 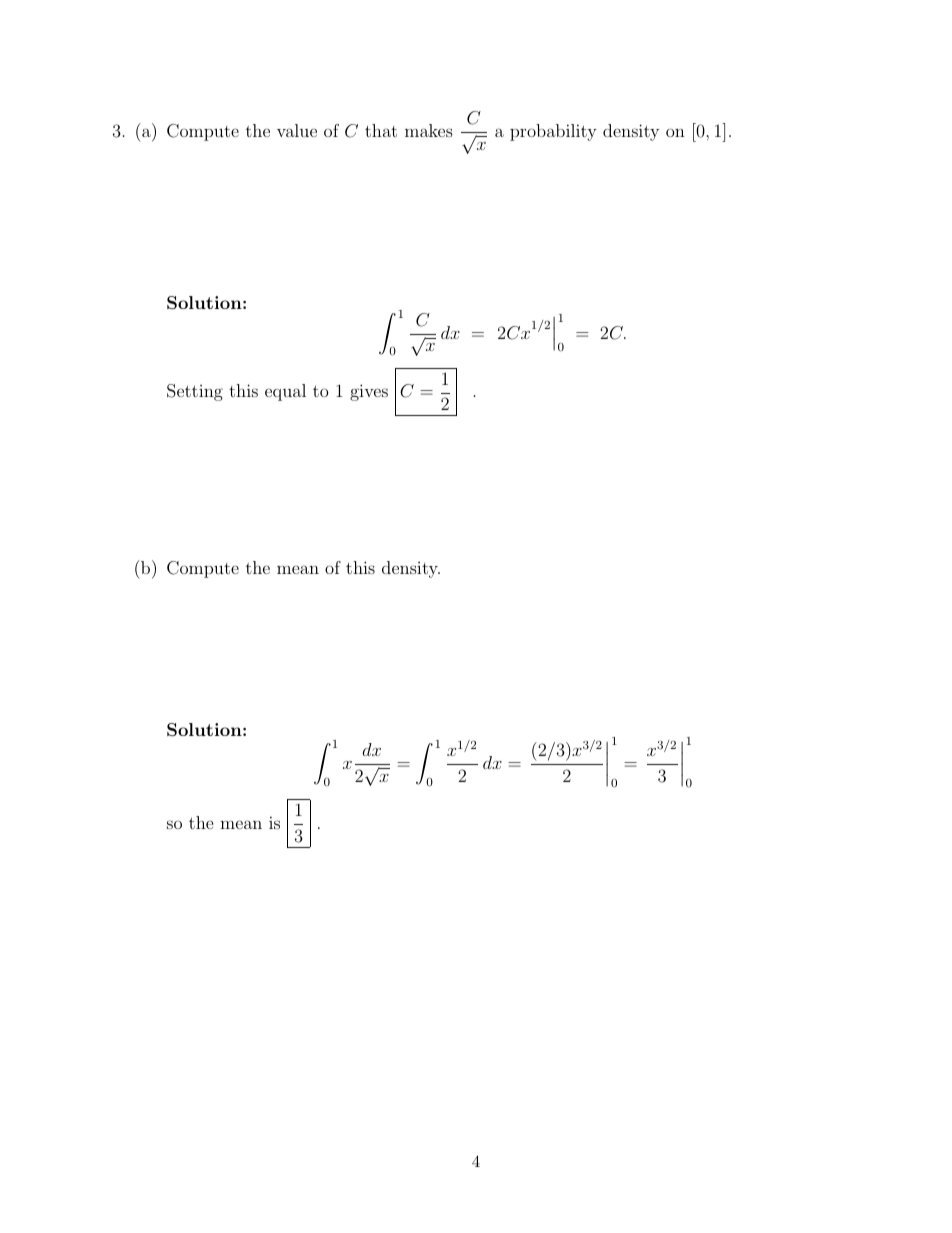 What do you see at coordinates (553, 132) in the screenshot?
I see `probability` at bounding box center [553, 132].
